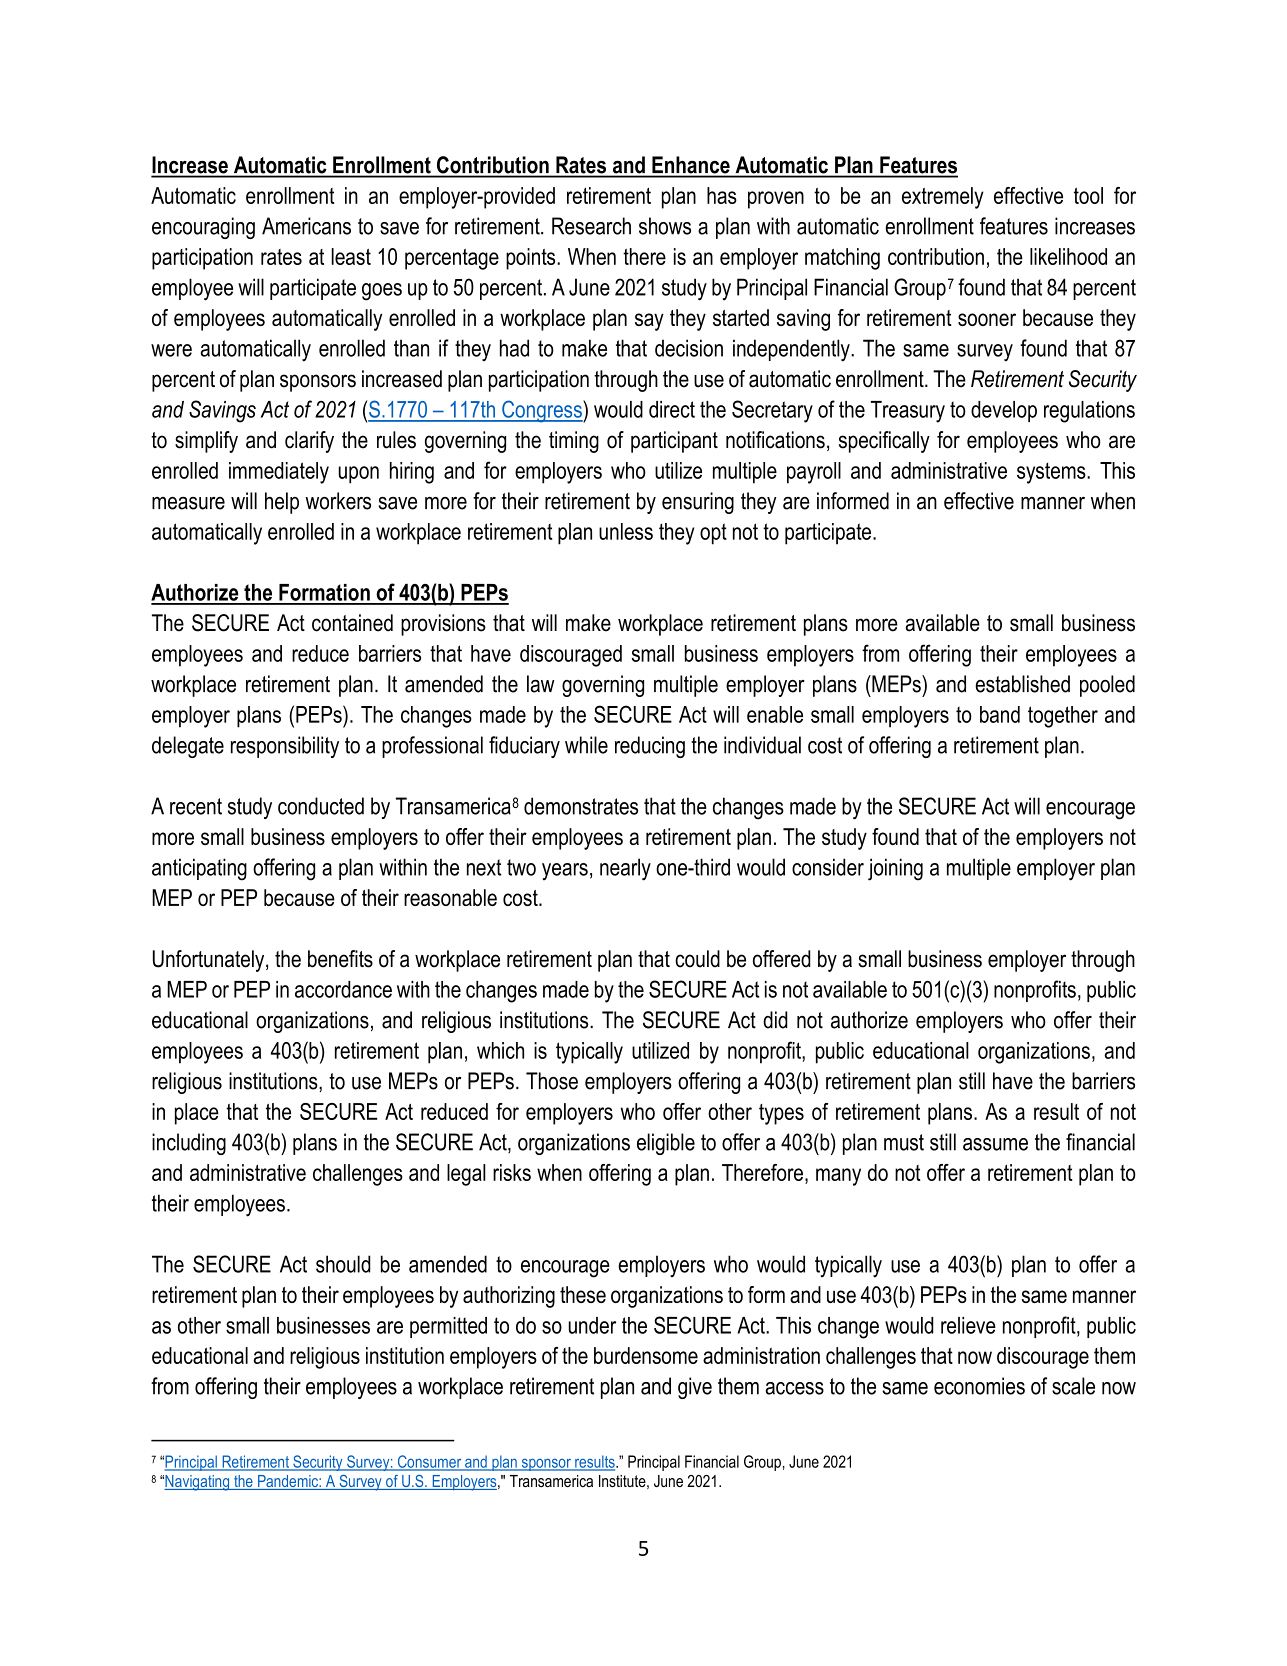  What do you see at coordinates (340, 959) in the page?
I see `benefits` at bounding box center [340, 959].
